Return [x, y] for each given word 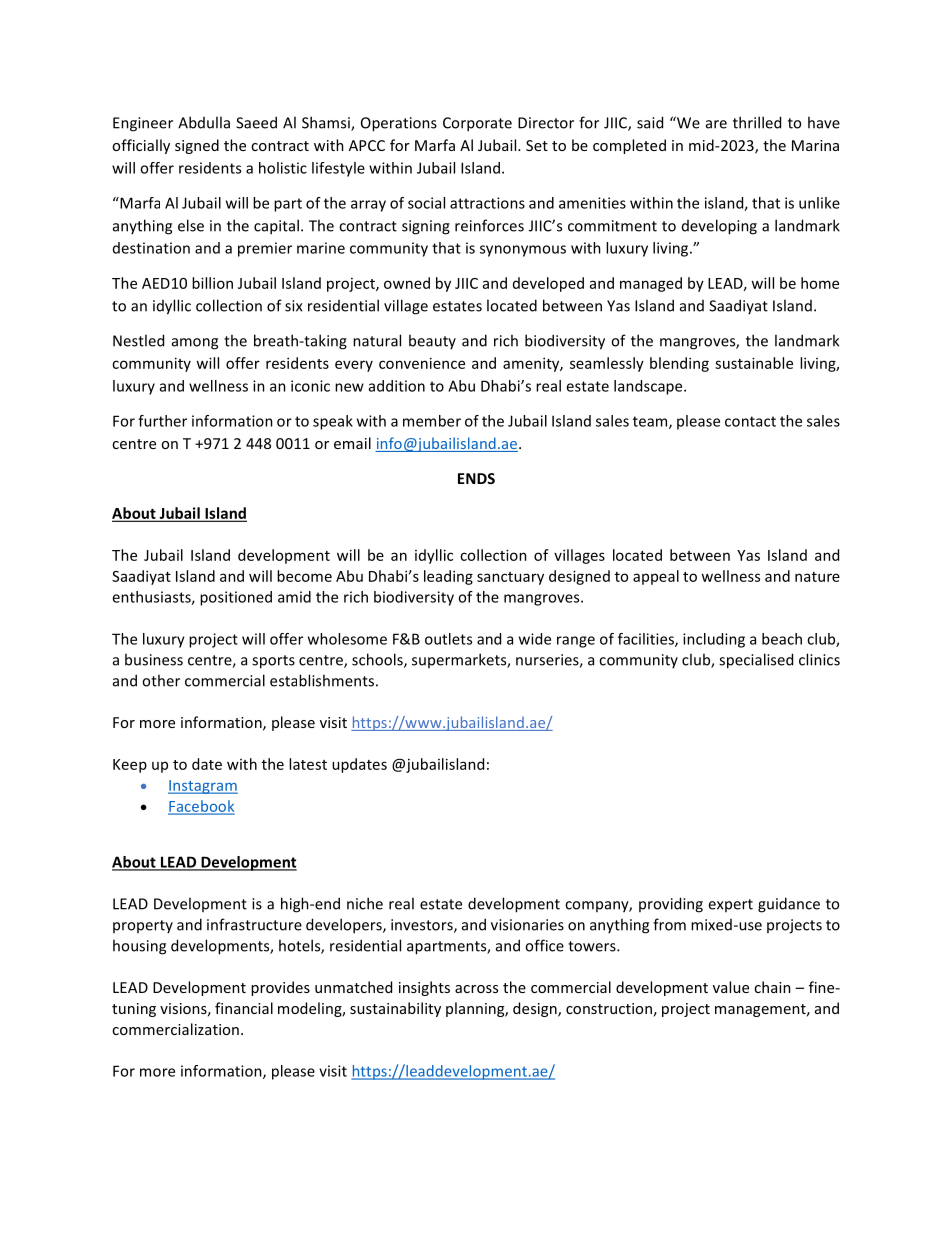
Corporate [477, 124]
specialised [756, 661]
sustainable [754, 363]
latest [308, 764]
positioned [236, 598]
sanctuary [510, 578]
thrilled [757, 122]
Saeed [256, 122]
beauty [432, 341]
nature [817, 577]
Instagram [203, 787]
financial [244, 1008]
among [195, 344]
